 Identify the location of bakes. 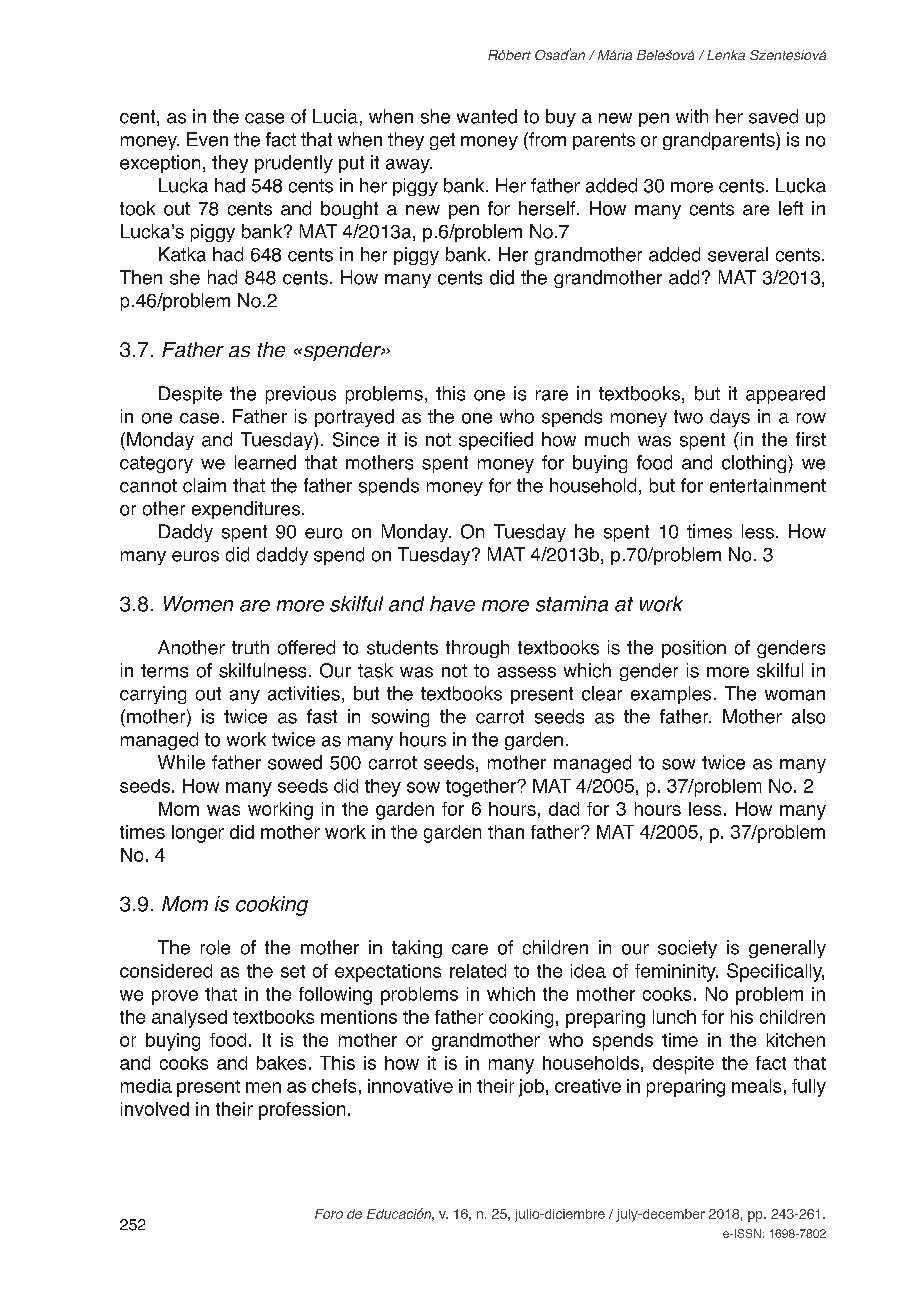
(281, 1063).
